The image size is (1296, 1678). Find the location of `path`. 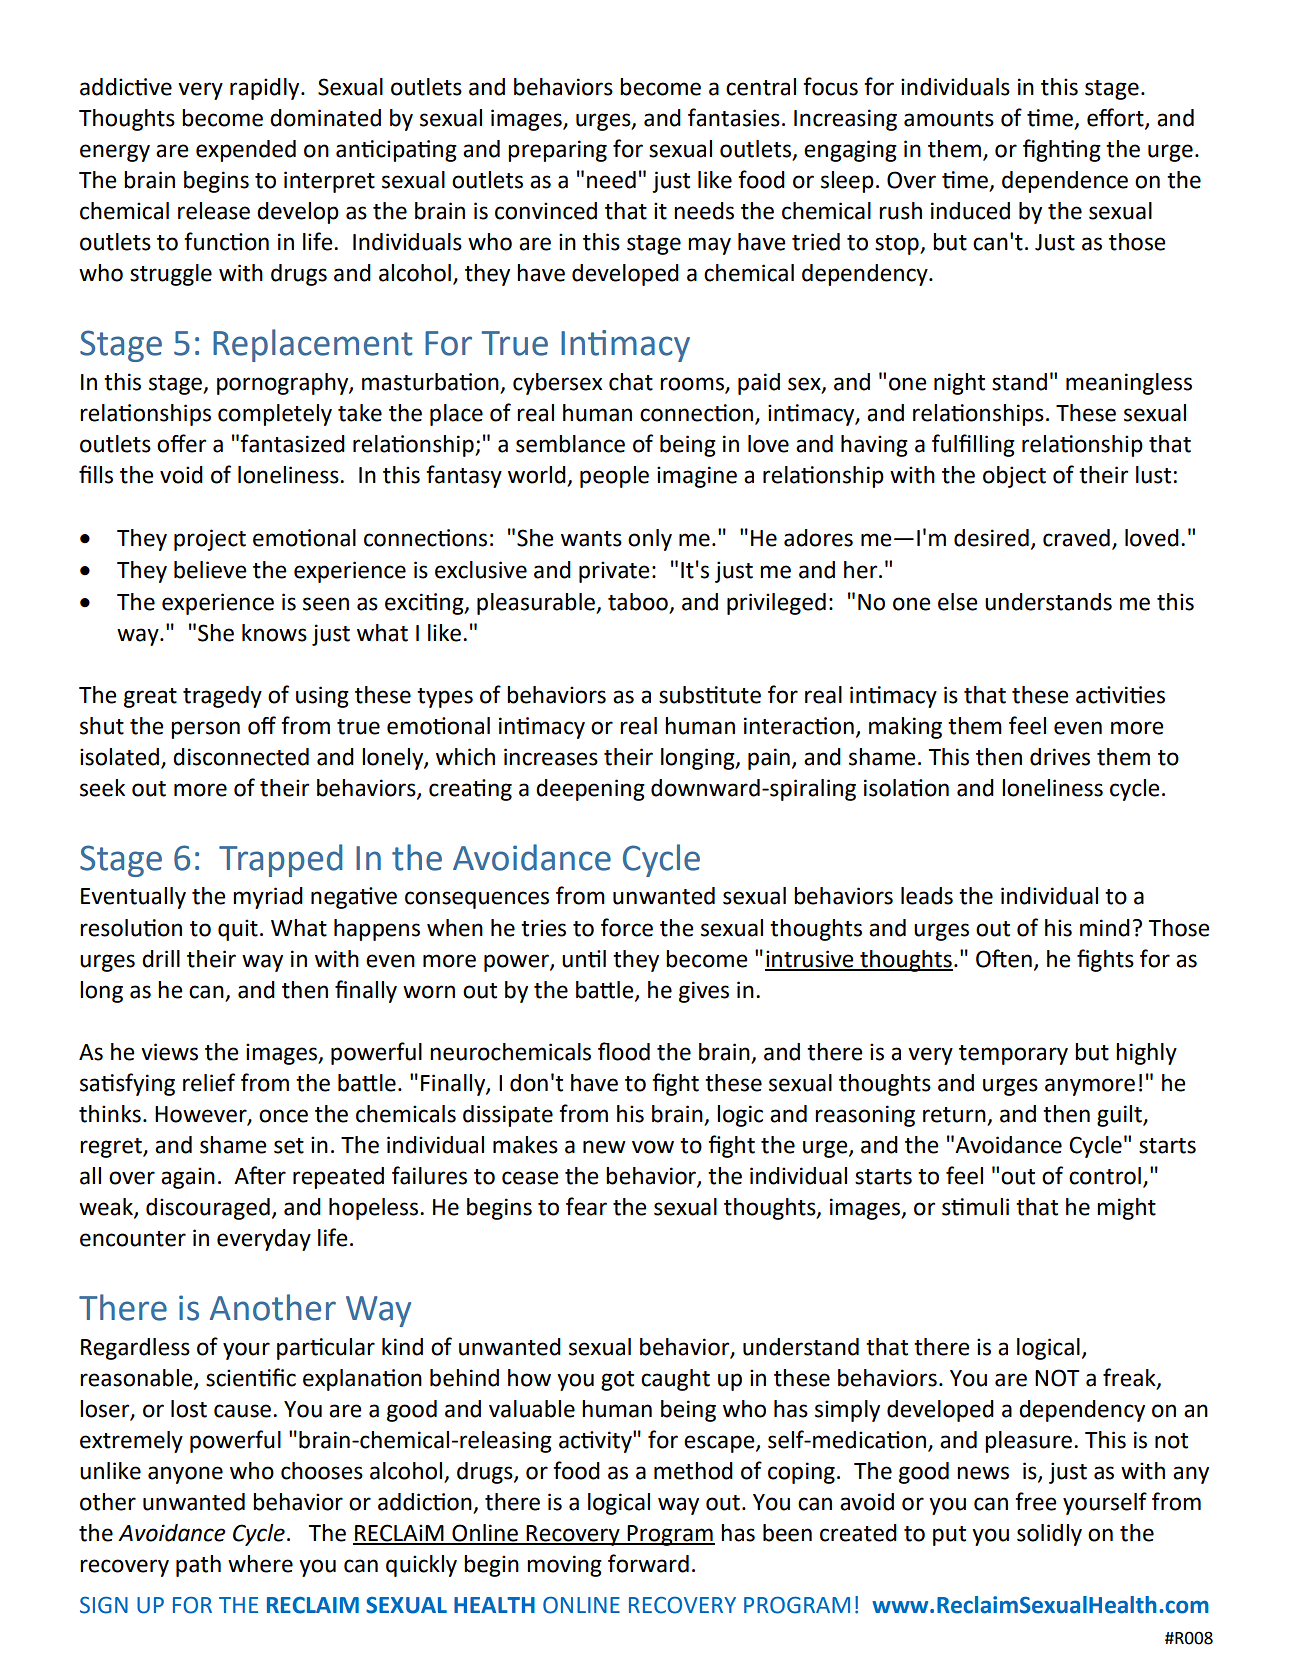

path is located at coordinates (198, 1566).
